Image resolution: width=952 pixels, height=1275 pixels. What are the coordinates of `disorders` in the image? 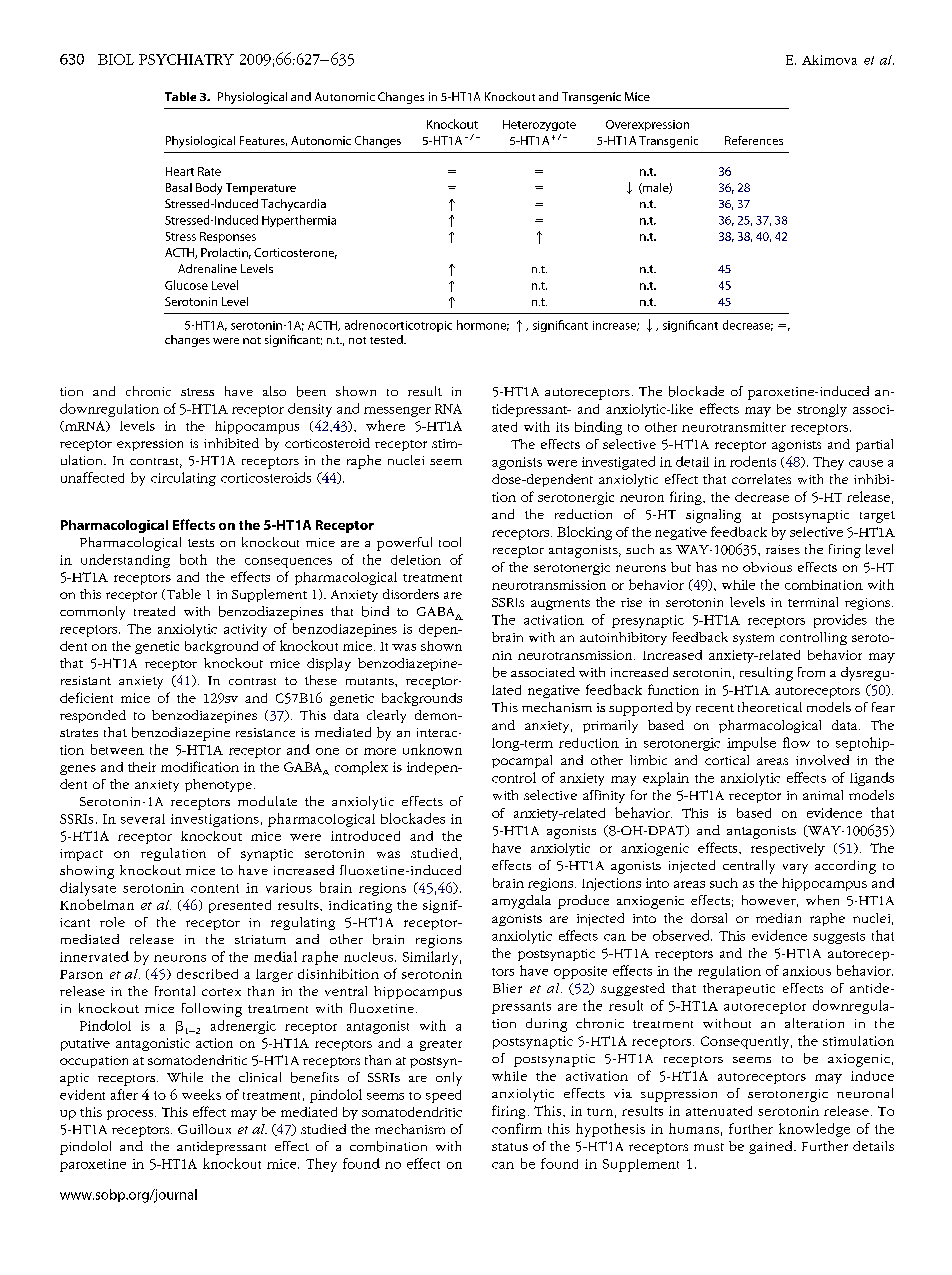 It's located at (411, 594).
